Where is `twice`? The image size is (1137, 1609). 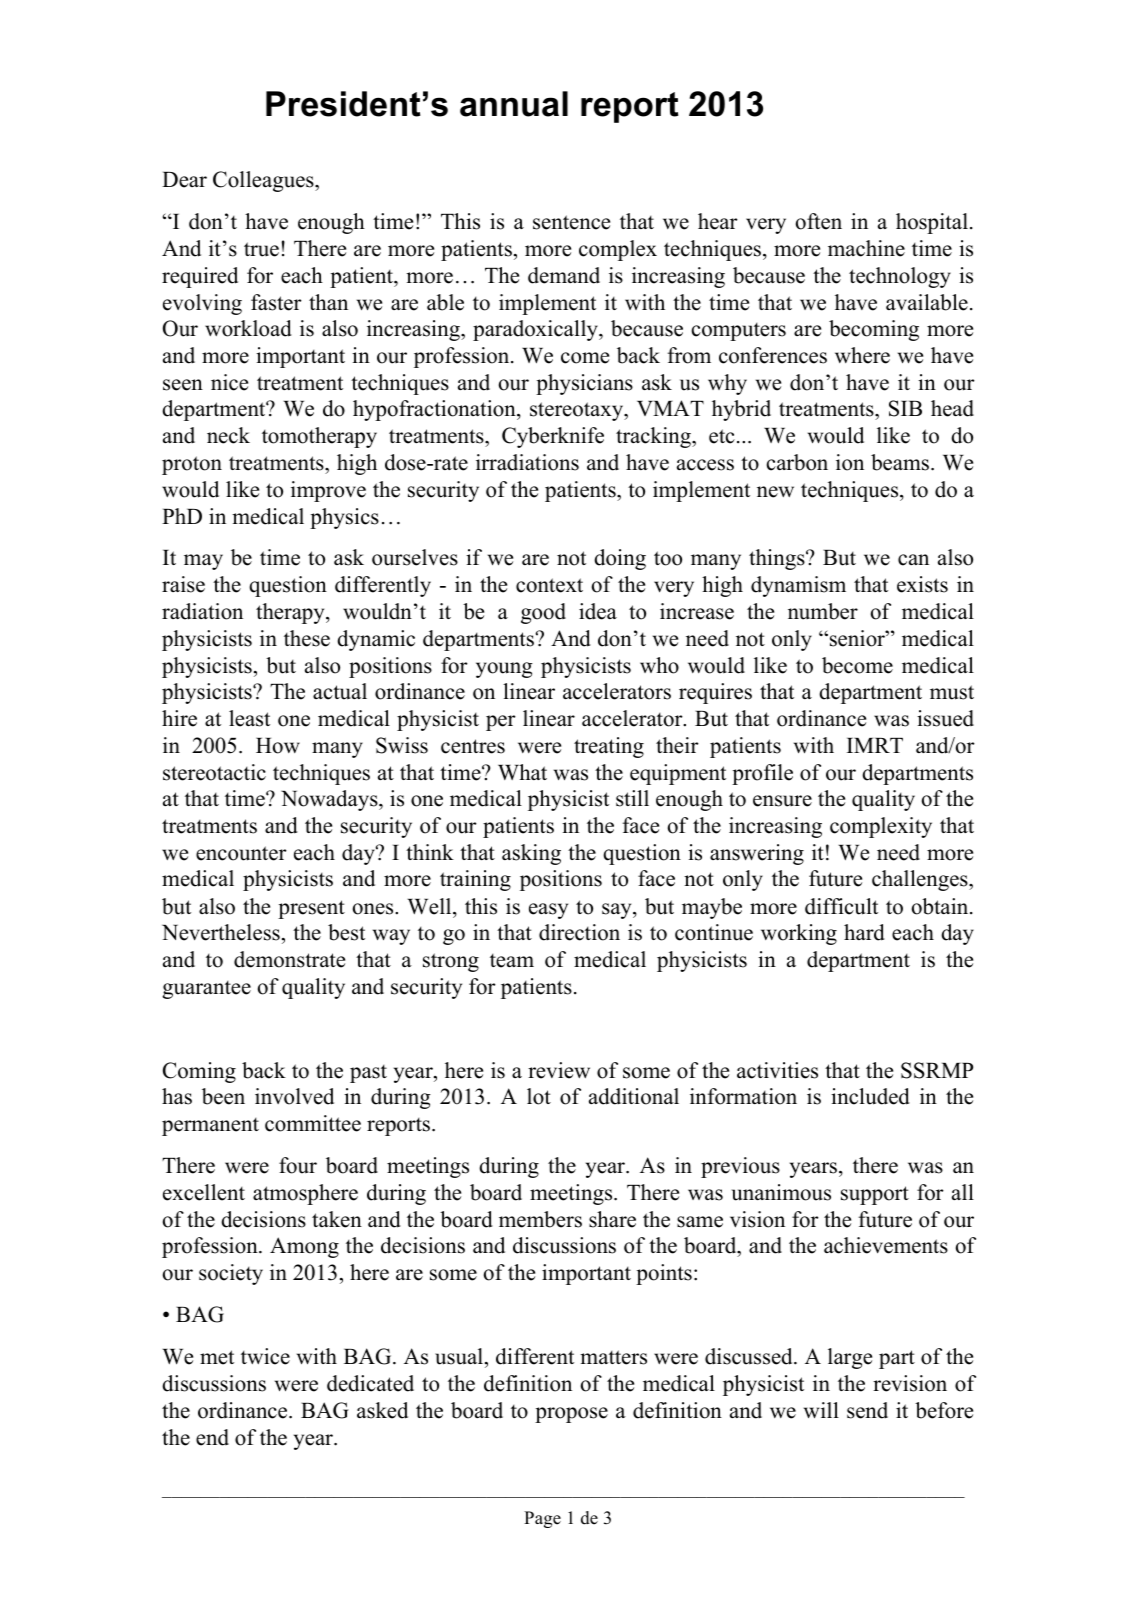
twice is located at coordinates (265, 1356).
